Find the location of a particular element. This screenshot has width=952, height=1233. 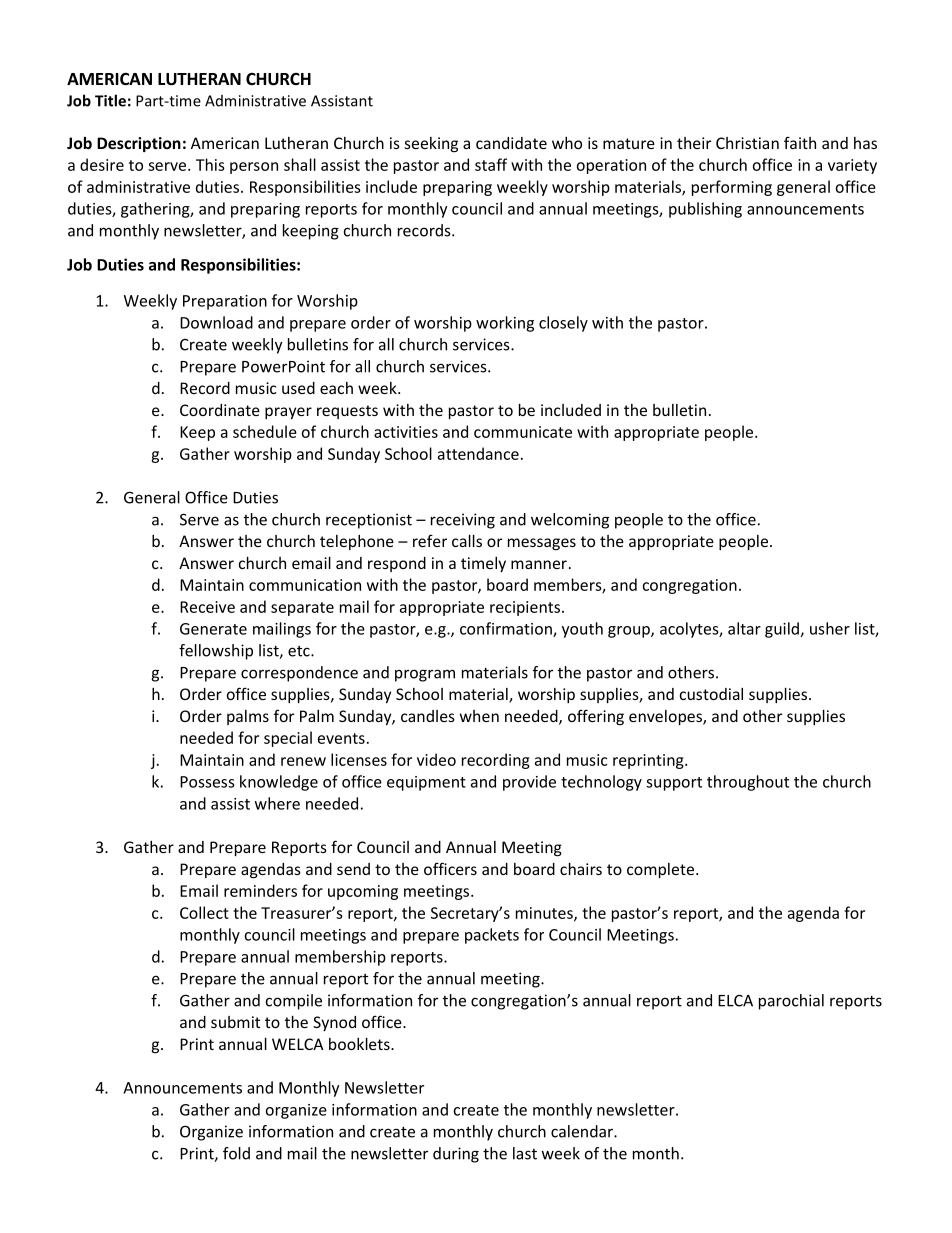

guild is located at coordinates (783, 630).
